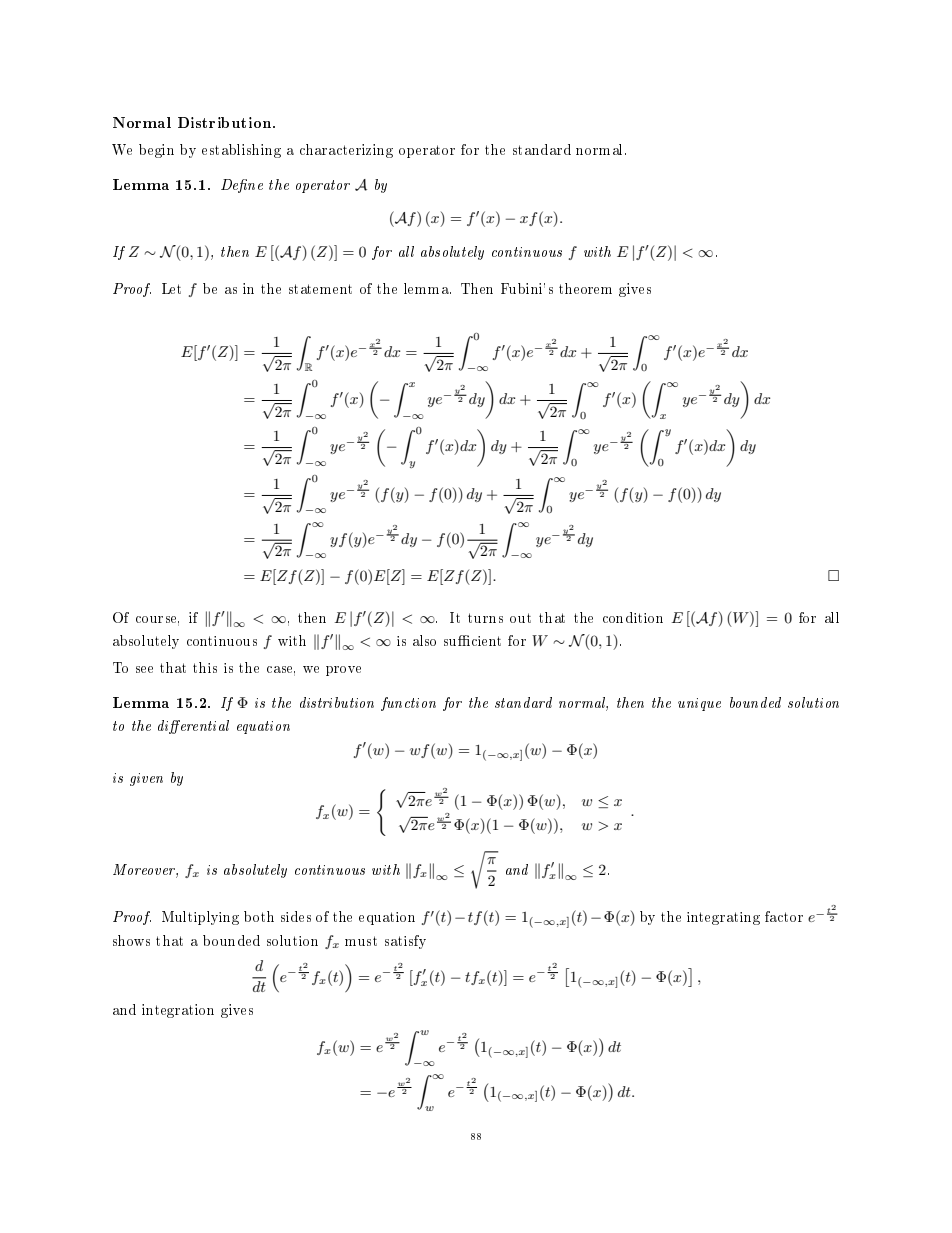 The height and width of the page is (1233, 952). What do you see at coordinates (723, 918) in the page?
I see `integrating` at bounding box center [723, 918].
